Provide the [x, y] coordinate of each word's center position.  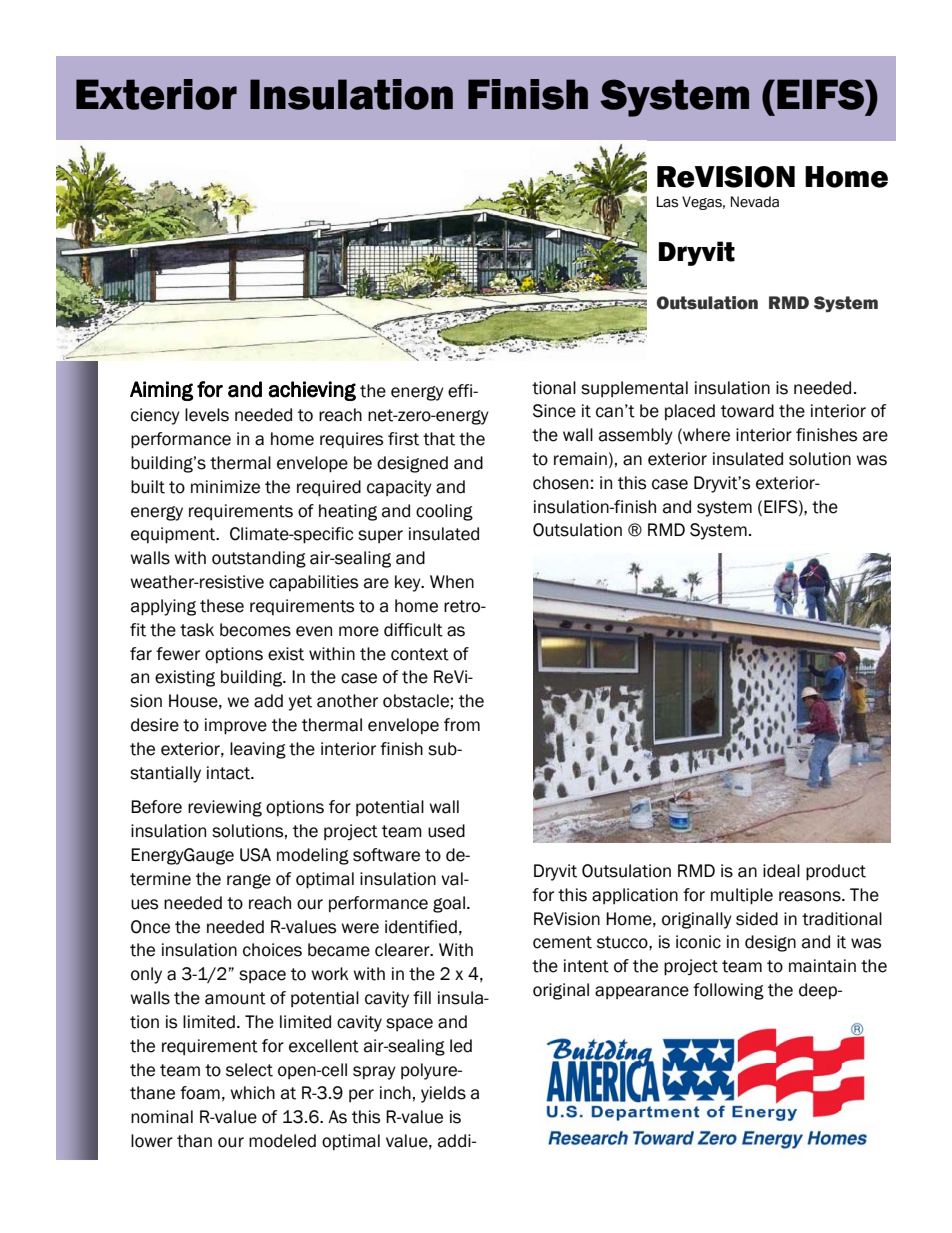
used [446, 831]
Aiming [161, 391]
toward [747, 411]
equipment [174, 535]
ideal [781, 871]
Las [667, 202]
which [252, 1093]
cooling [444, 512]
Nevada [755, 202]
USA [255, 855]
